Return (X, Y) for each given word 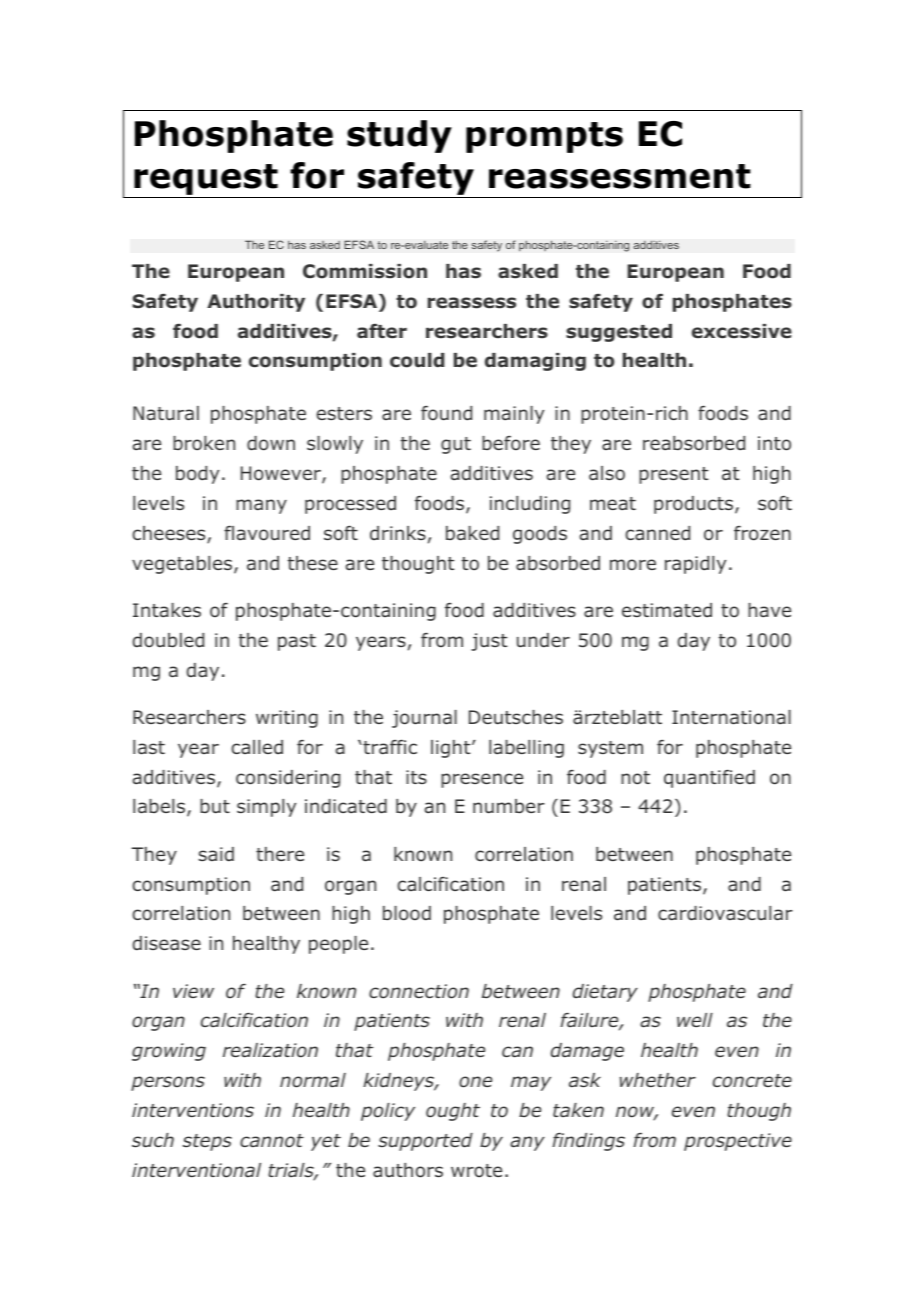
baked (472, 533)
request (206, 181)
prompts (544, 137)
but (215, 806)
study (399, 136)
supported (425, 1142)
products (695, 505)
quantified (709, 779)
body (197, 475)
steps (207, 1142)
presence (482, 780)
